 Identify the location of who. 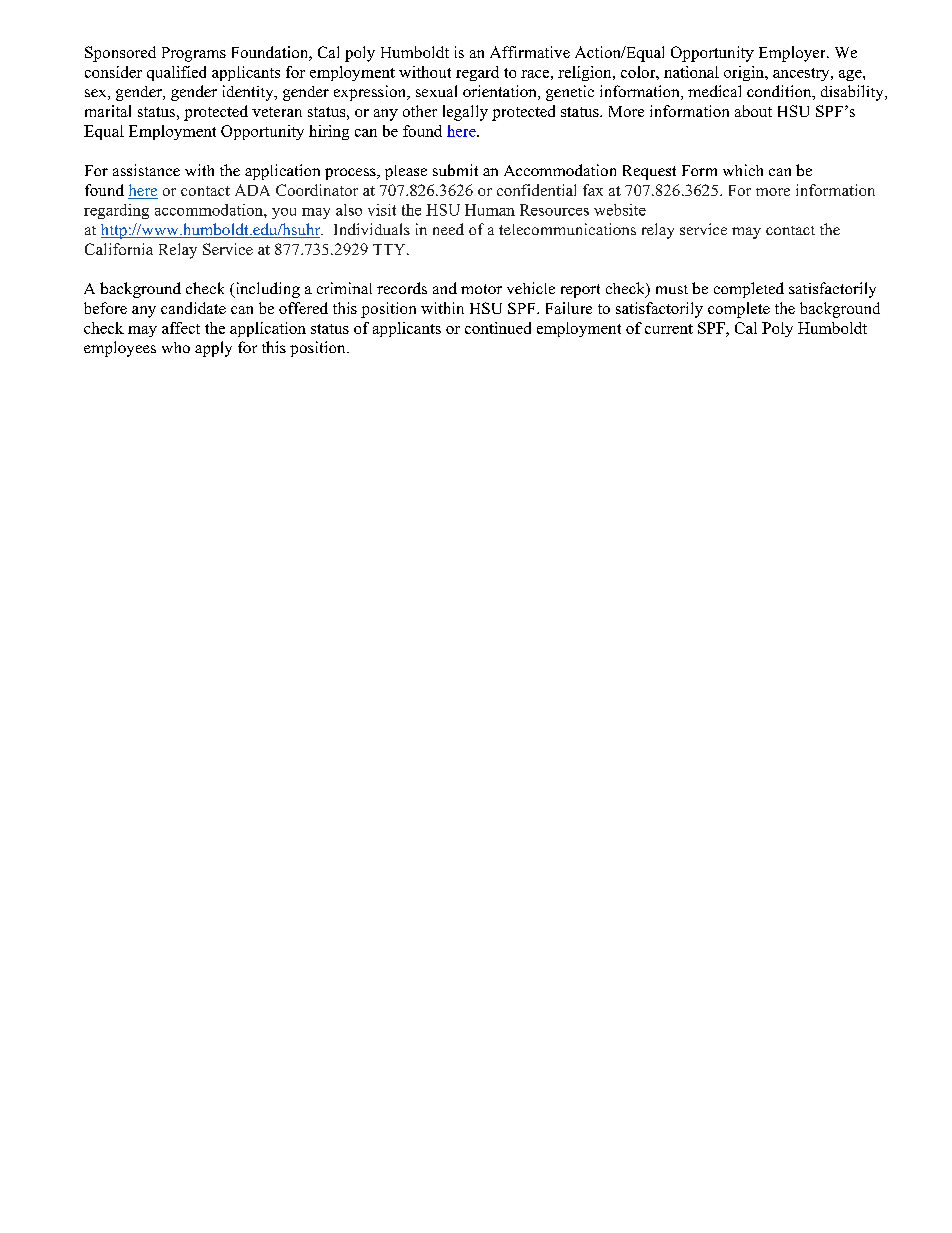
(176, 347).
